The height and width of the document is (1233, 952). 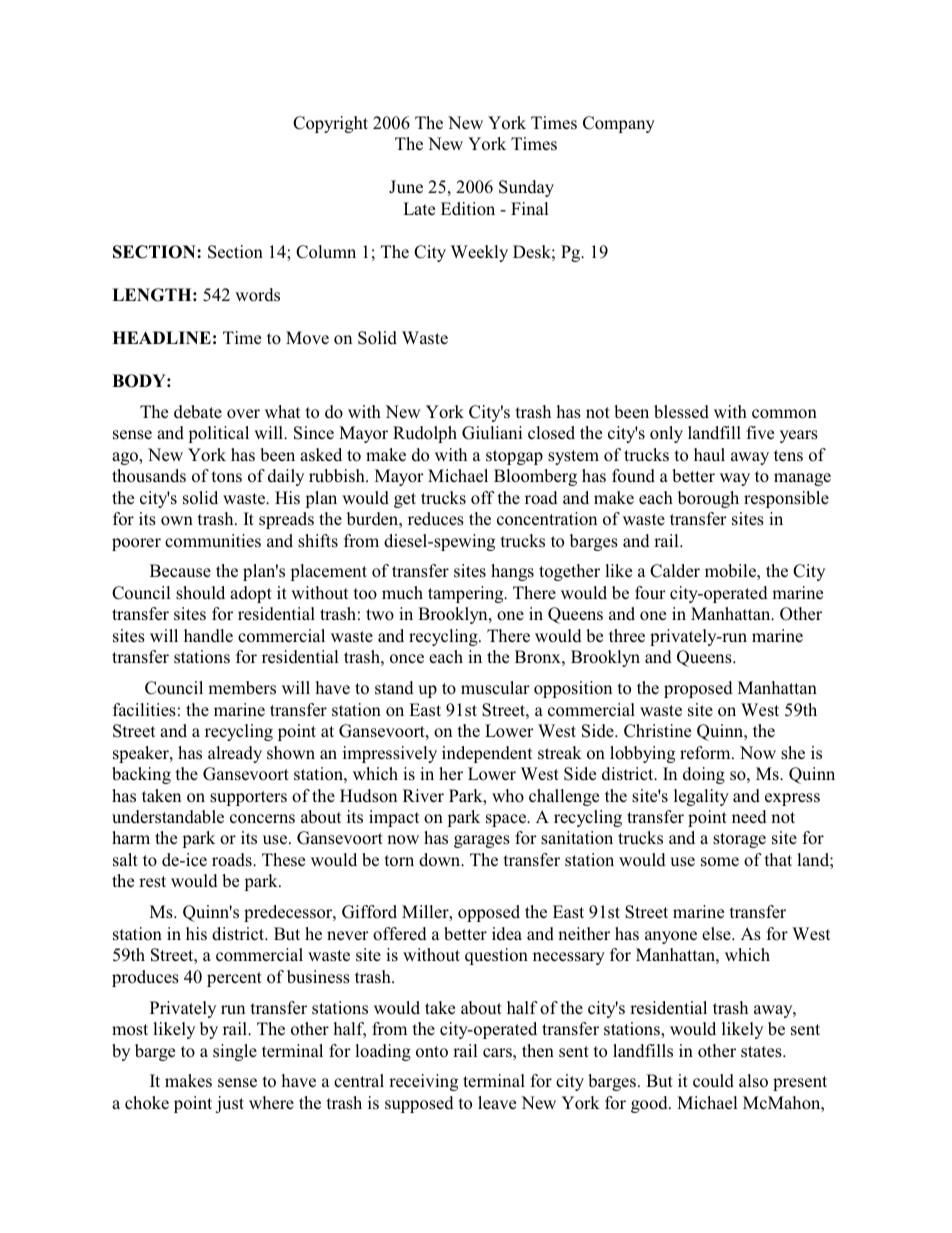 I want to click on tons, so click(x=227, y=477).
